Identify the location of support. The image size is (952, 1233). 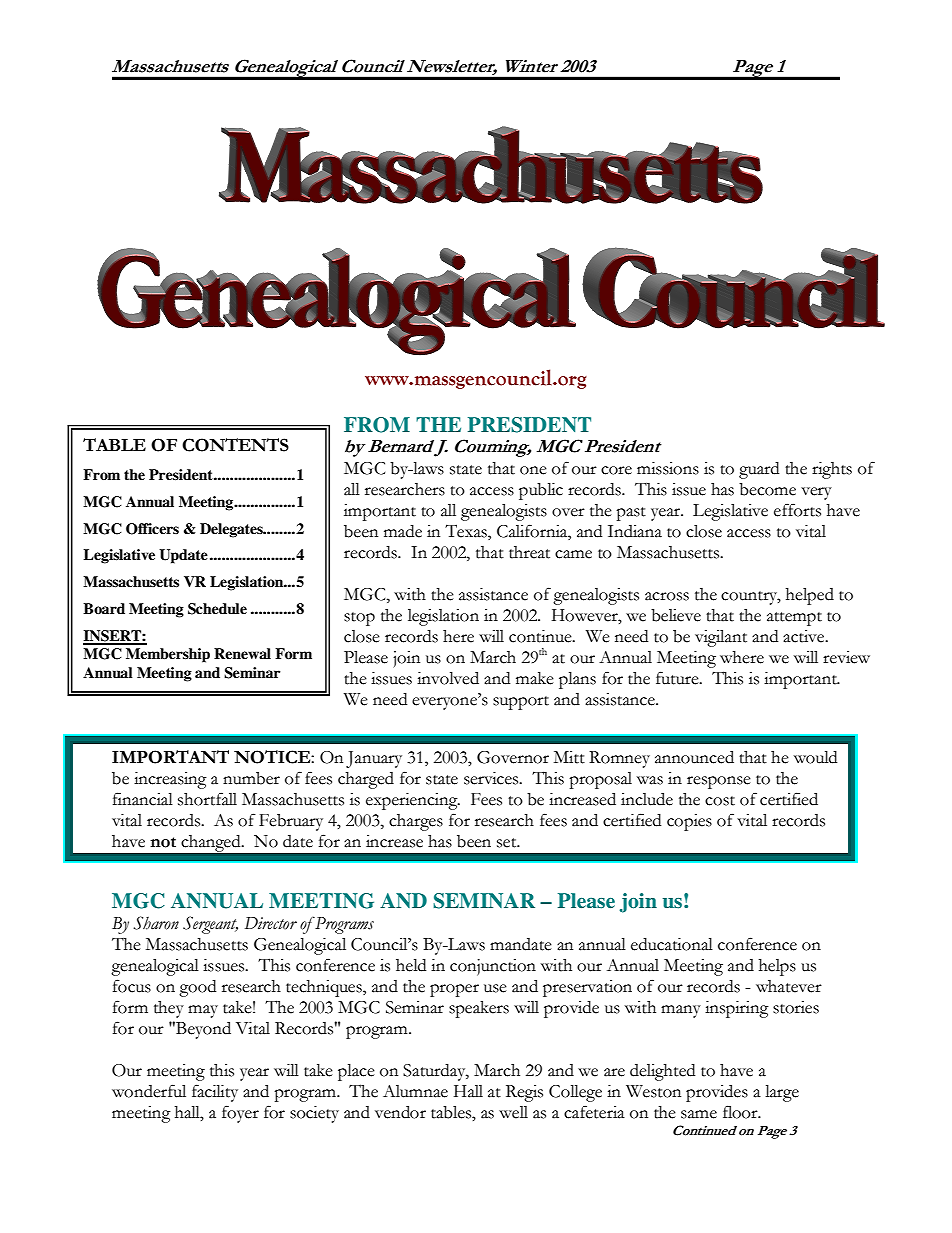
(521, 703).
